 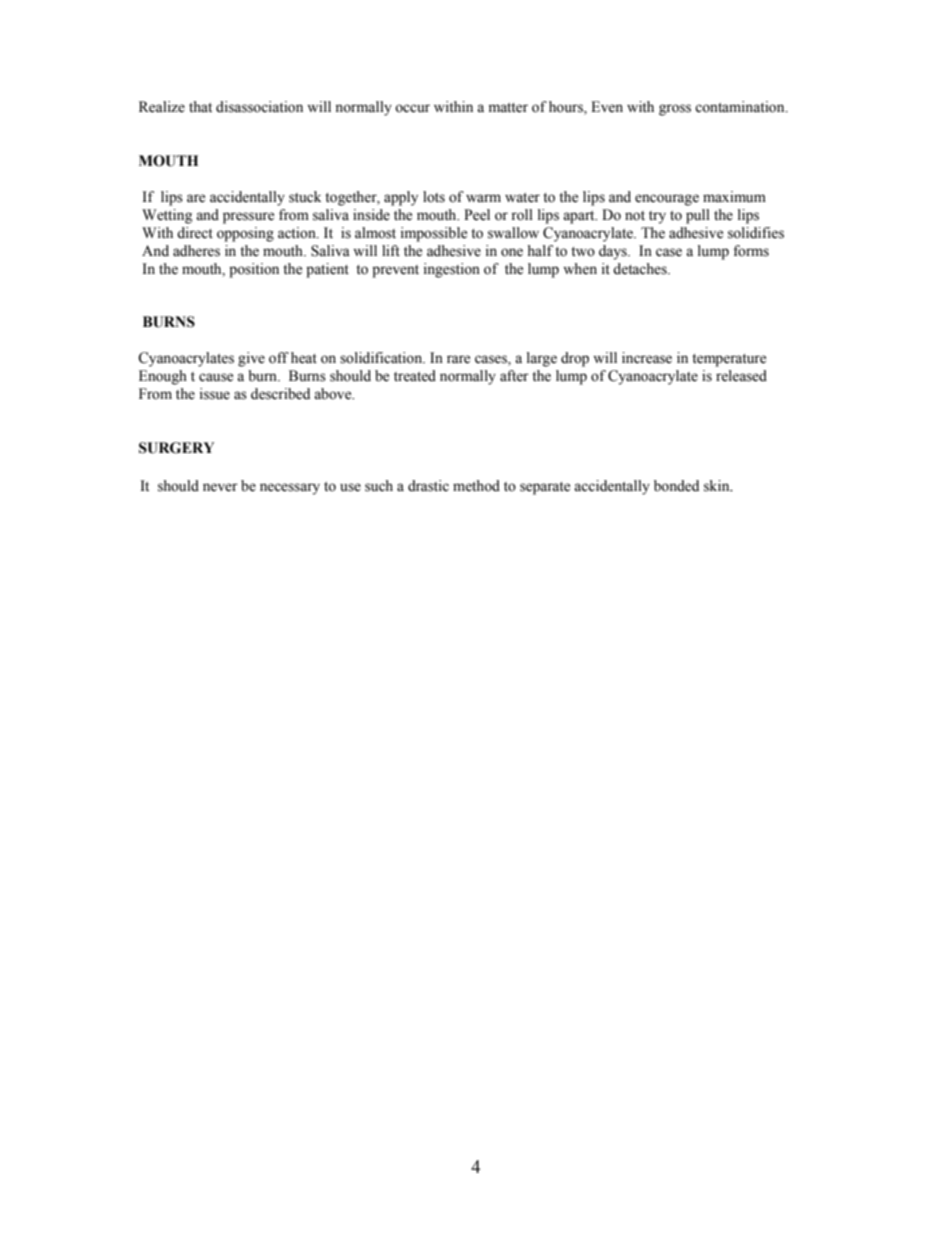 I want to click on disassociation, so click(x=259, y=107).
